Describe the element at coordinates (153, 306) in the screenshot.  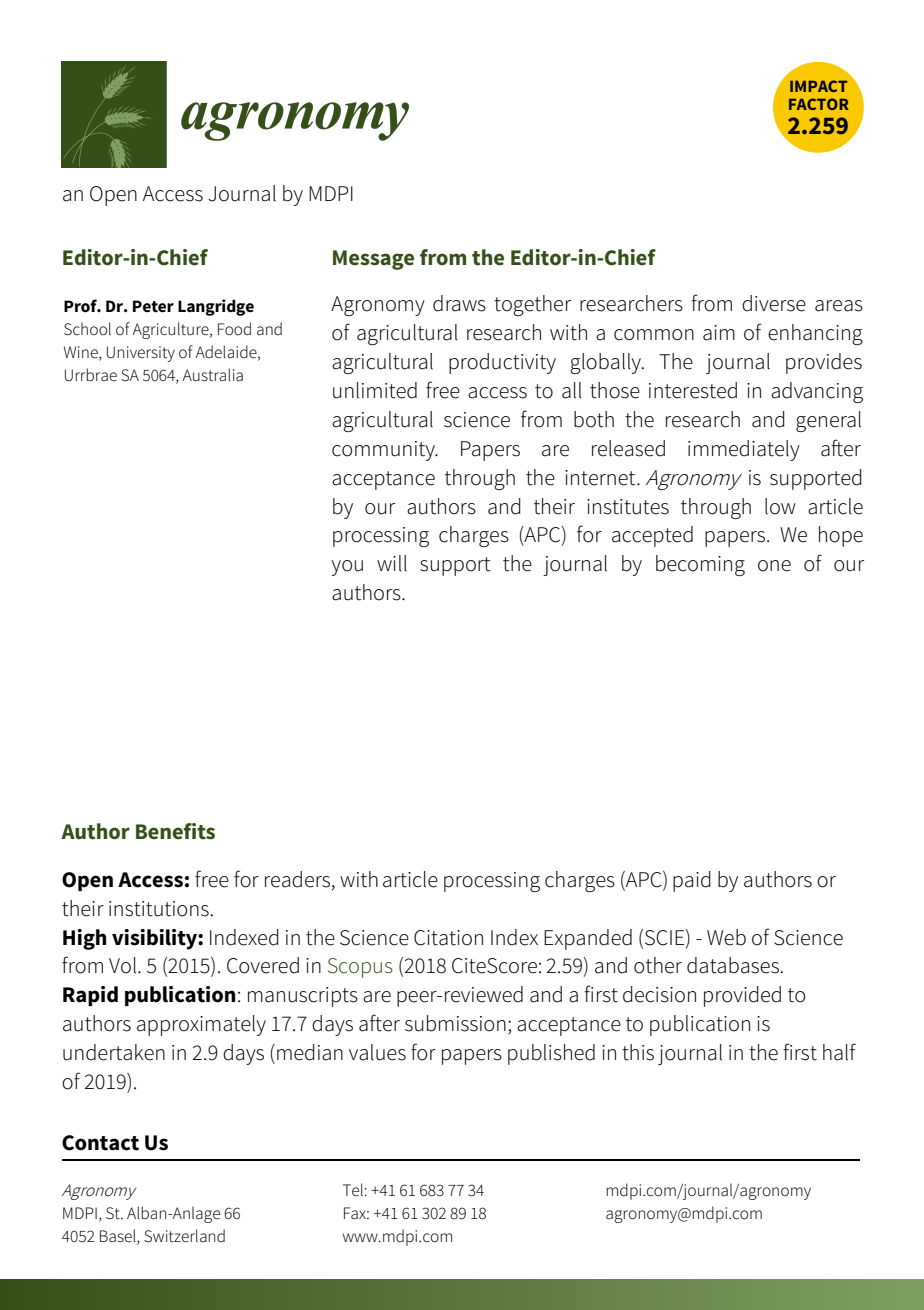
I see `Peter` at that location.
